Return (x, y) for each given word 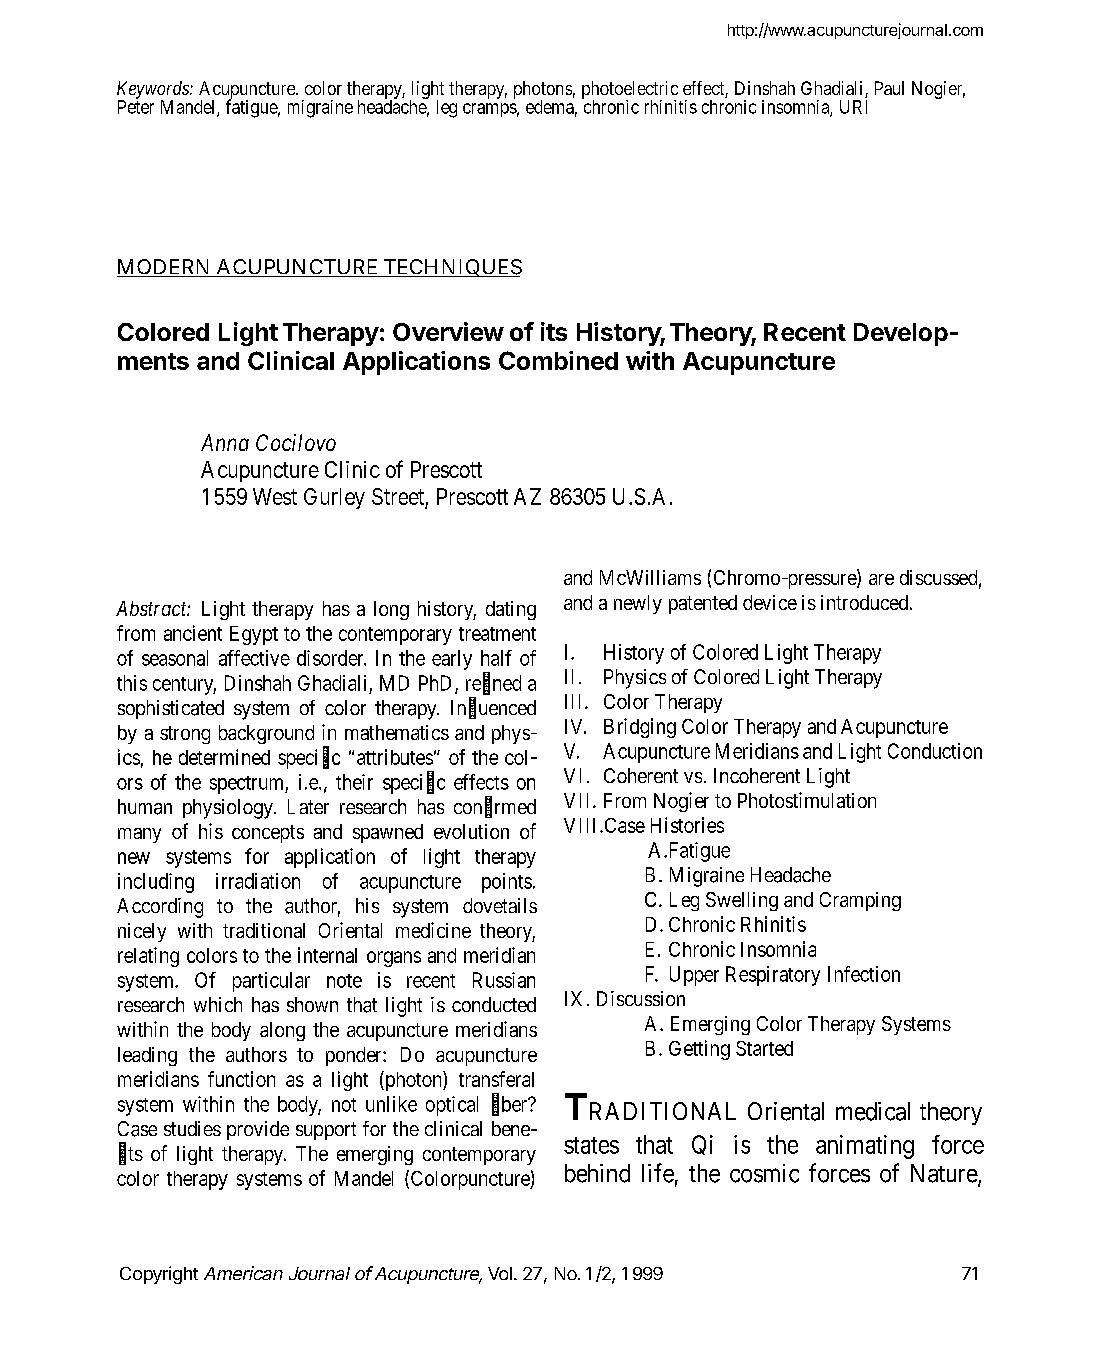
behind (597, 1173)
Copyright (159, 1275)
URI (853, 107)
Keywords (154, 91)
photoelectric (630, 91)
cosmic (764, 1173)
